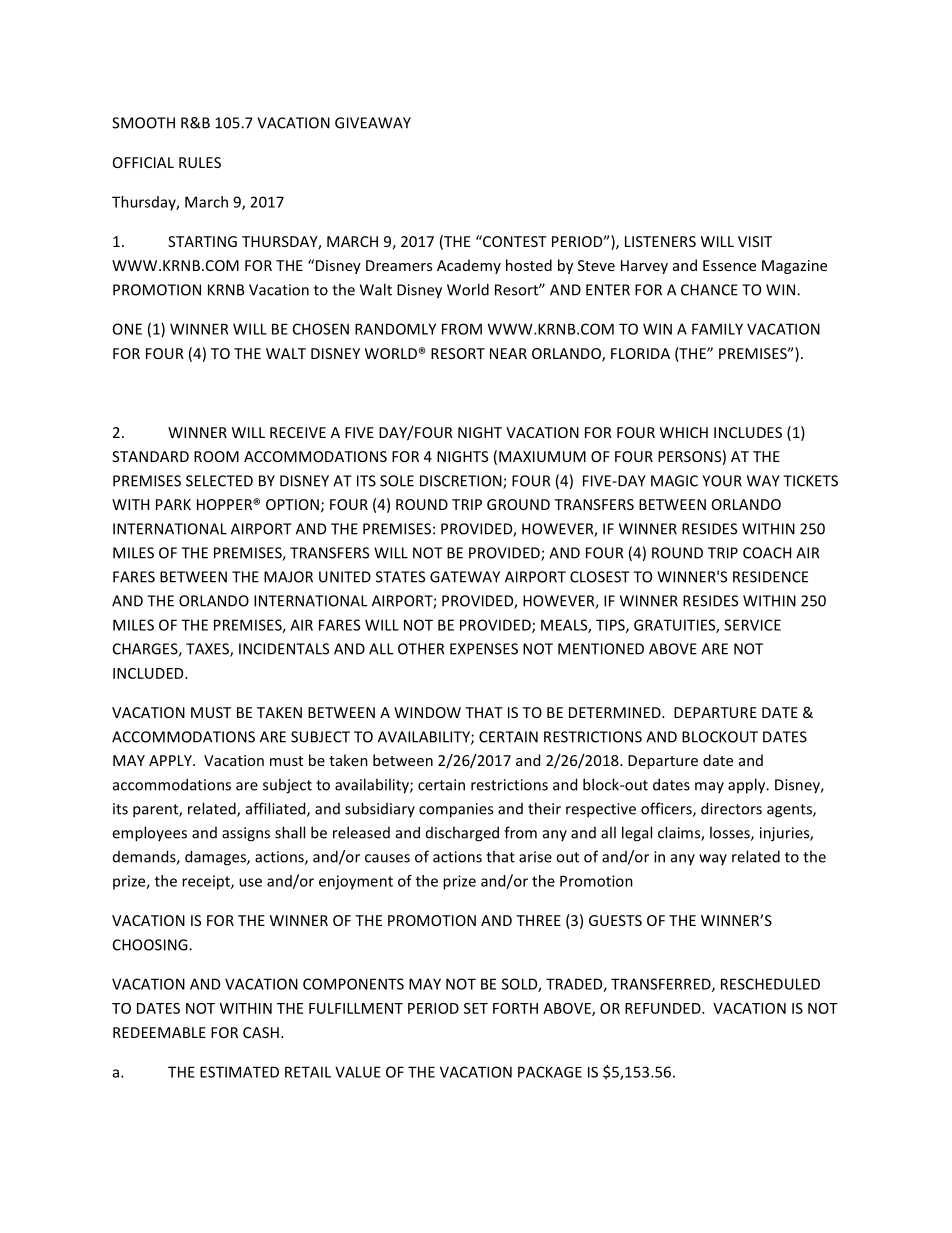  What do you see at coordinates (261, 1032) in the page?
I see `CASH` at bounding box center [261, 1032].
